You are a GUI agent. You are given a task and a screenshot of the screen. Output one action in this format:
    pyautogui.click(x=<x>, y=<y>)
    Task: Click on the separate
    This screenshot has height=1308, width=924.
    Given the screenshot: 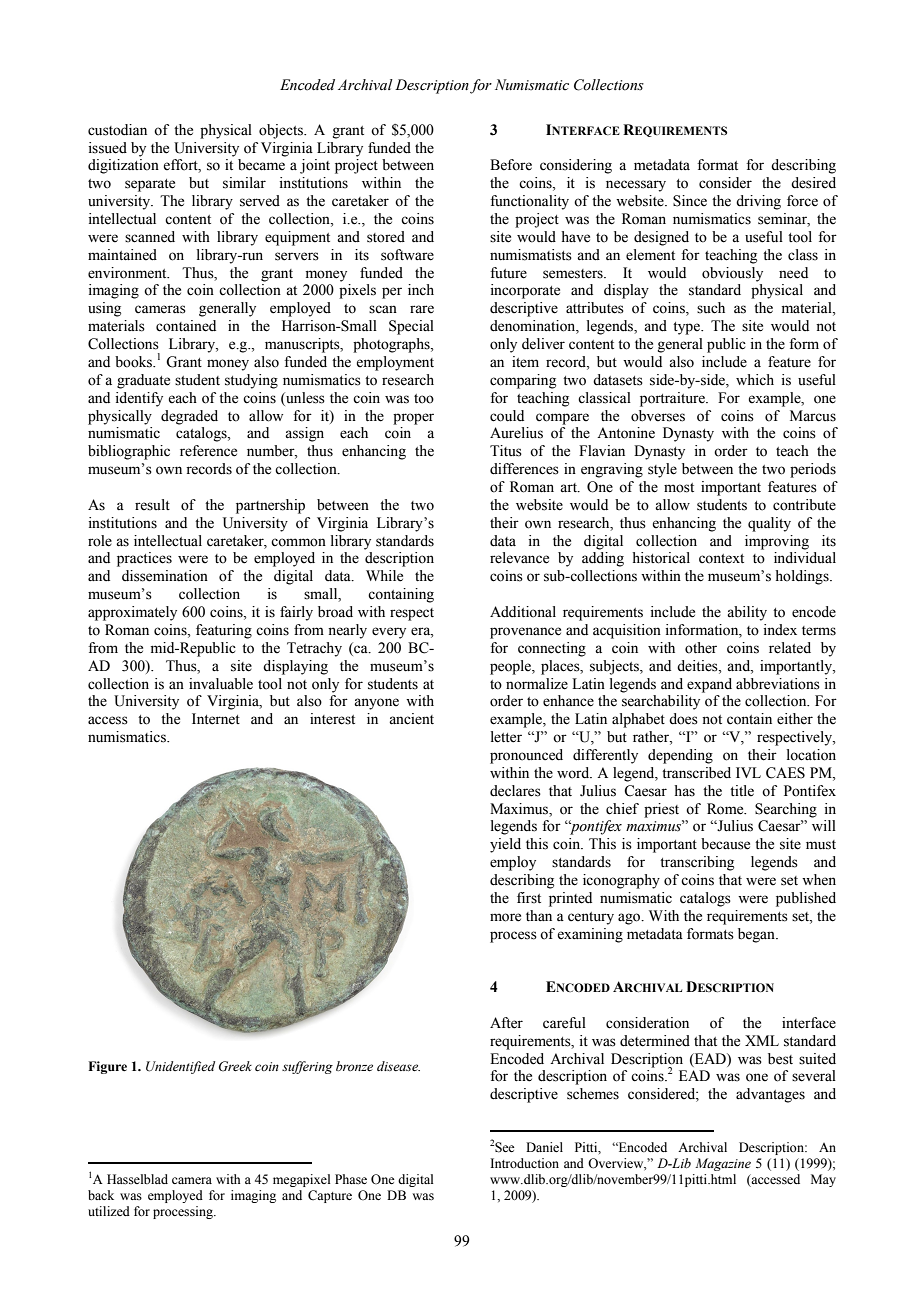 What is the action you would take?
    pyautogui.click(x=150, y=185)
